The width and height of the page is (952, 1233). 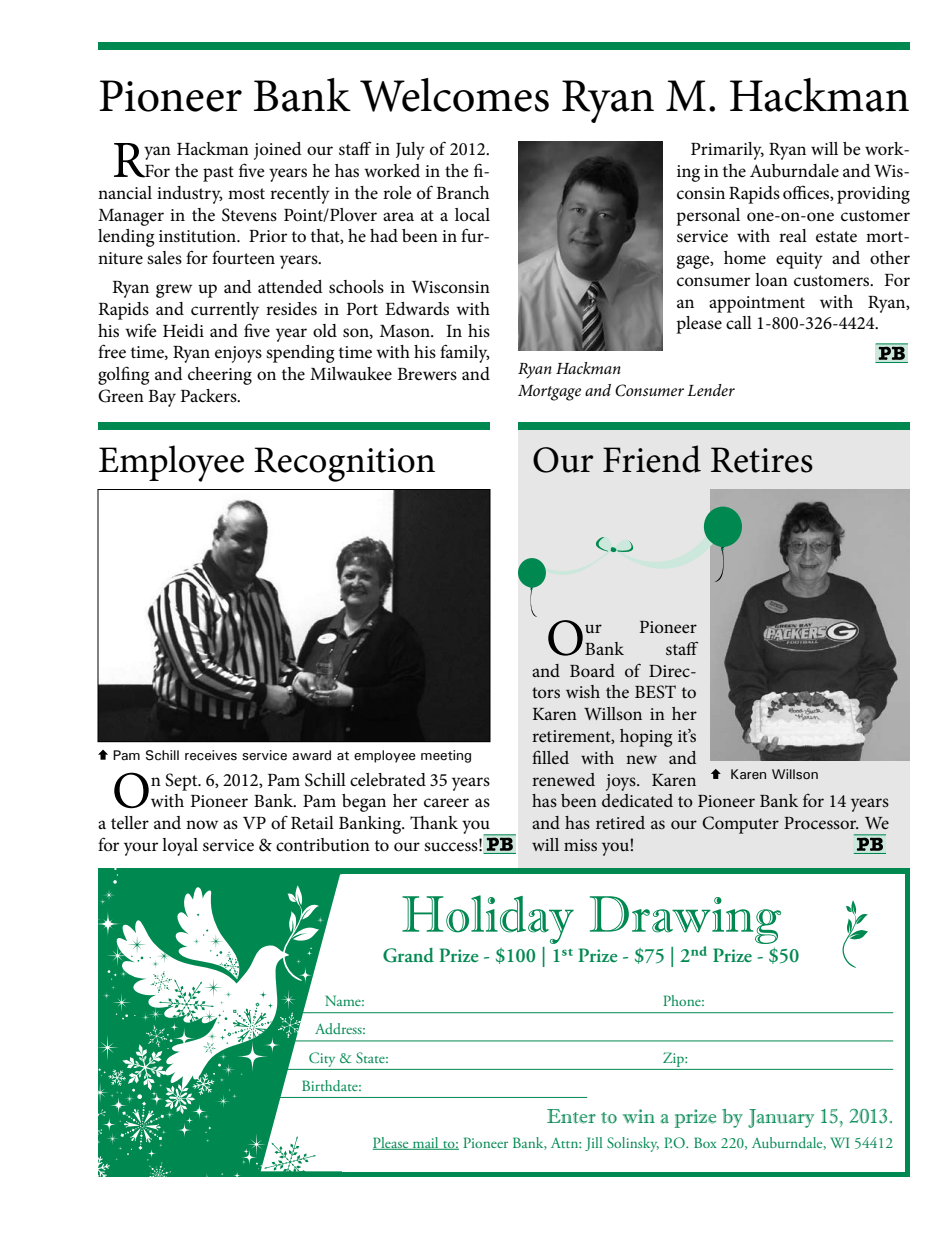 I want to click on BEST, so click(x=655, y=692).
